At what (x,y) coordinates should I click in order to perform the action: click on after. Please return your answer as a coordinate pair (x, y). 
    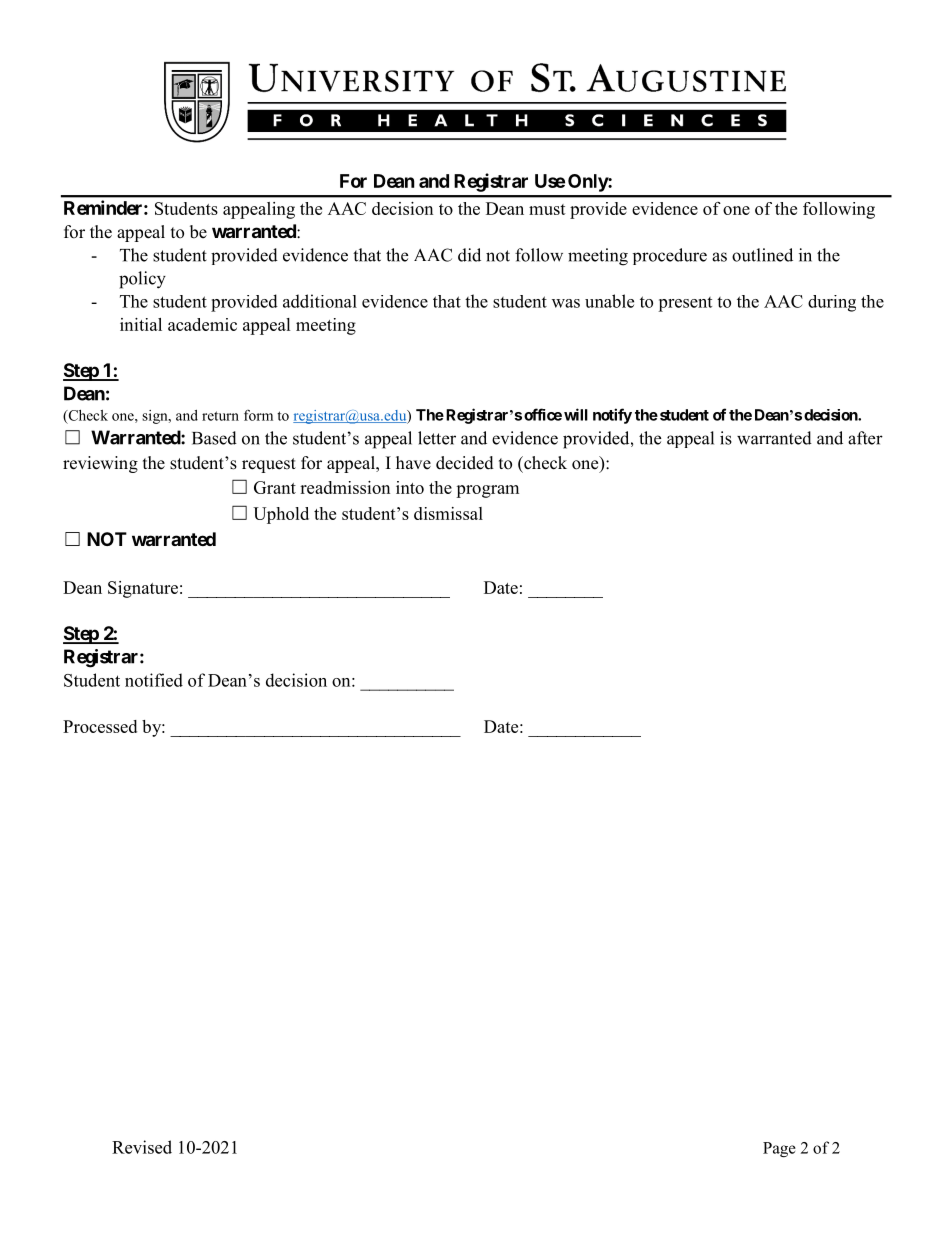
    Looking at the image, I should click on (865, 438).
